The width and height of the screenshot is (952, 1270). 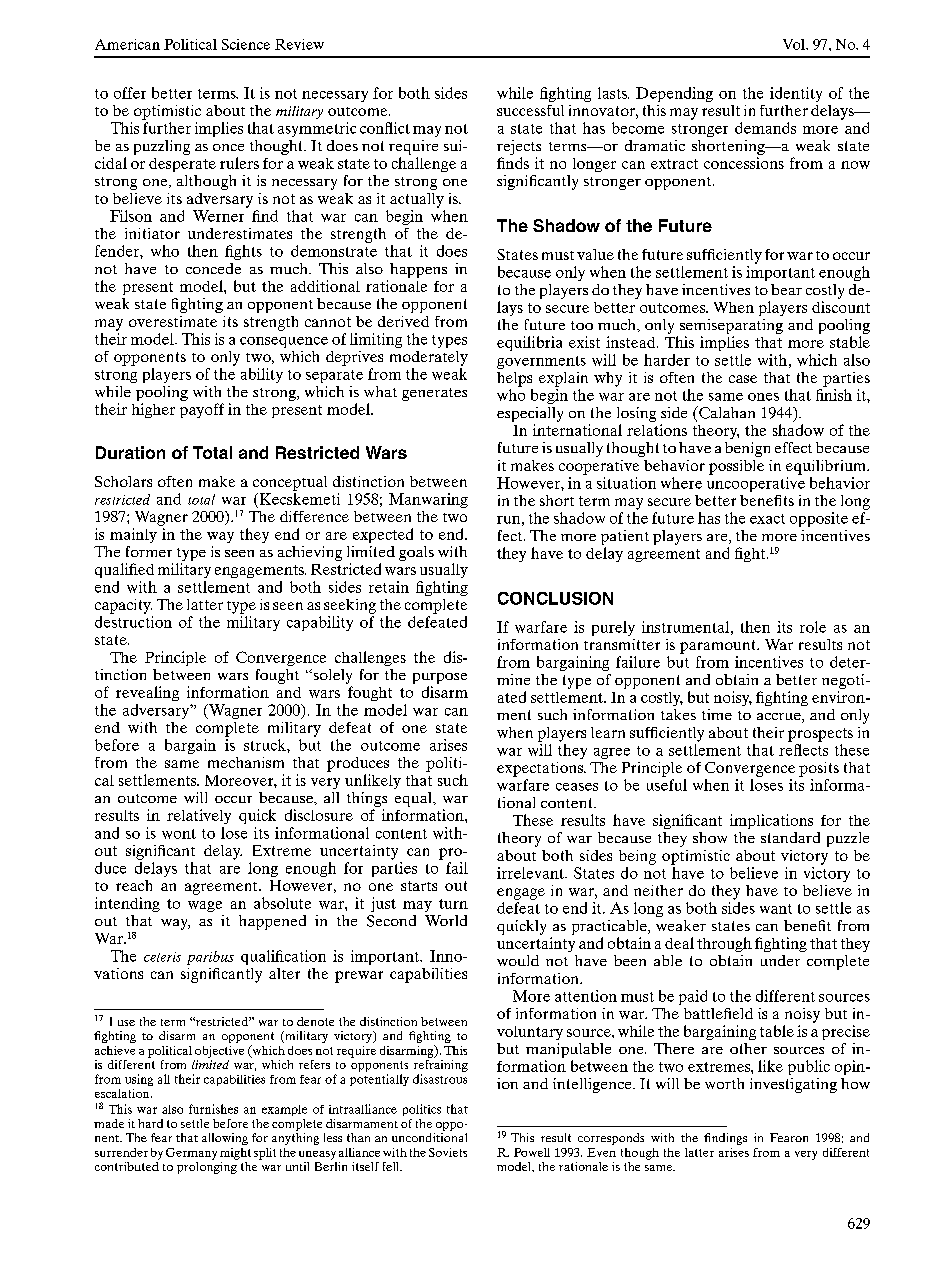 I want to click on identity, so click(x=796, y=94).
